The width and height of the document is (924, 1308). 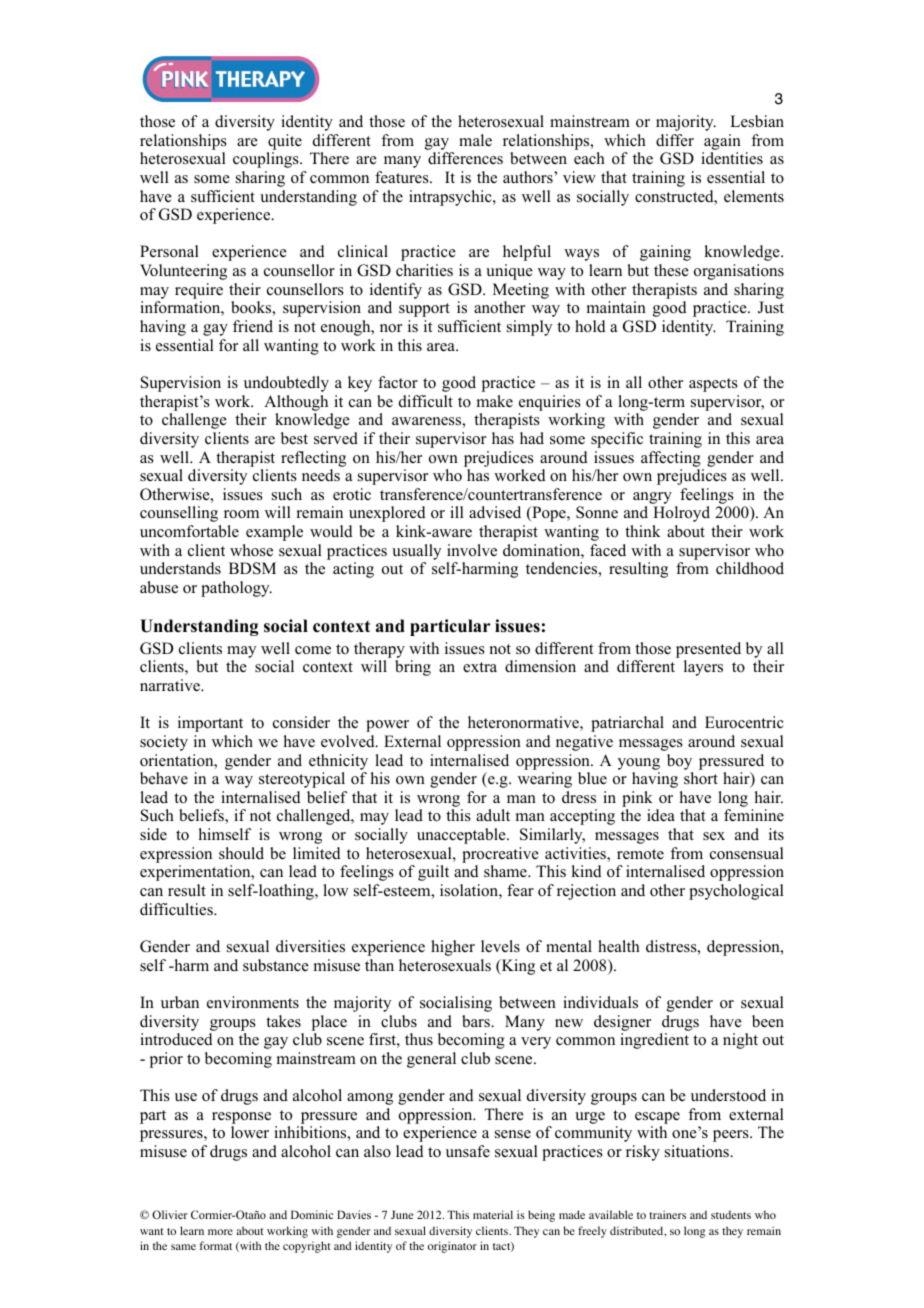 I want to click on students, so click(x=731, y=1214).
